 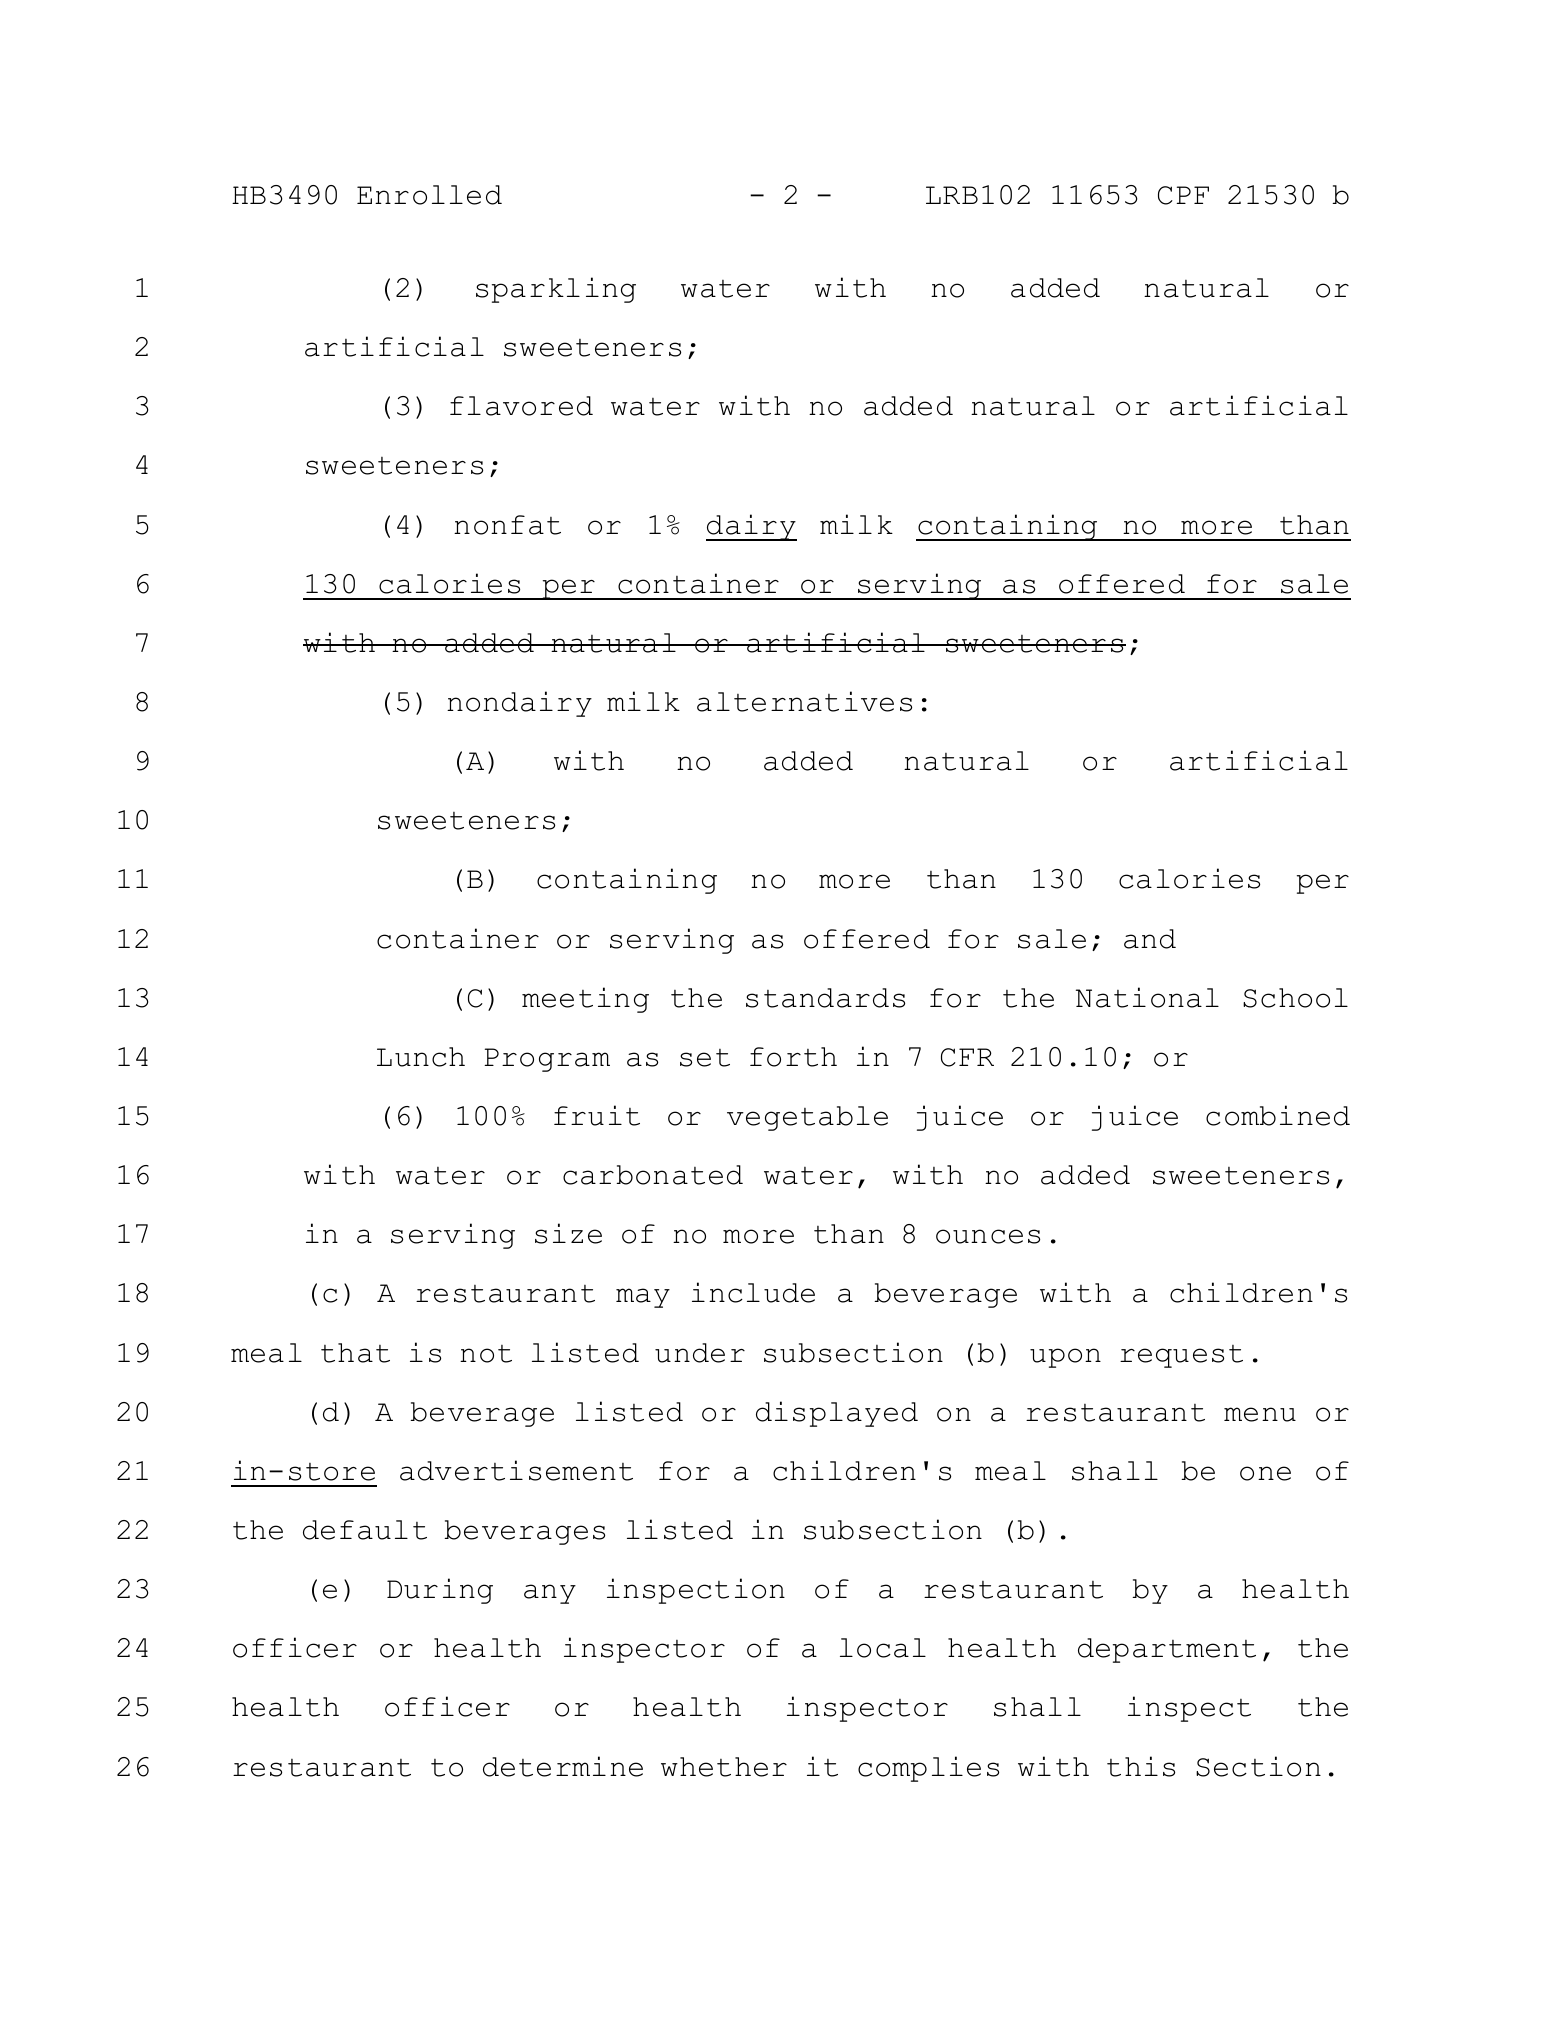 I want to click on Lunch, so click(x=421, y=1057).
